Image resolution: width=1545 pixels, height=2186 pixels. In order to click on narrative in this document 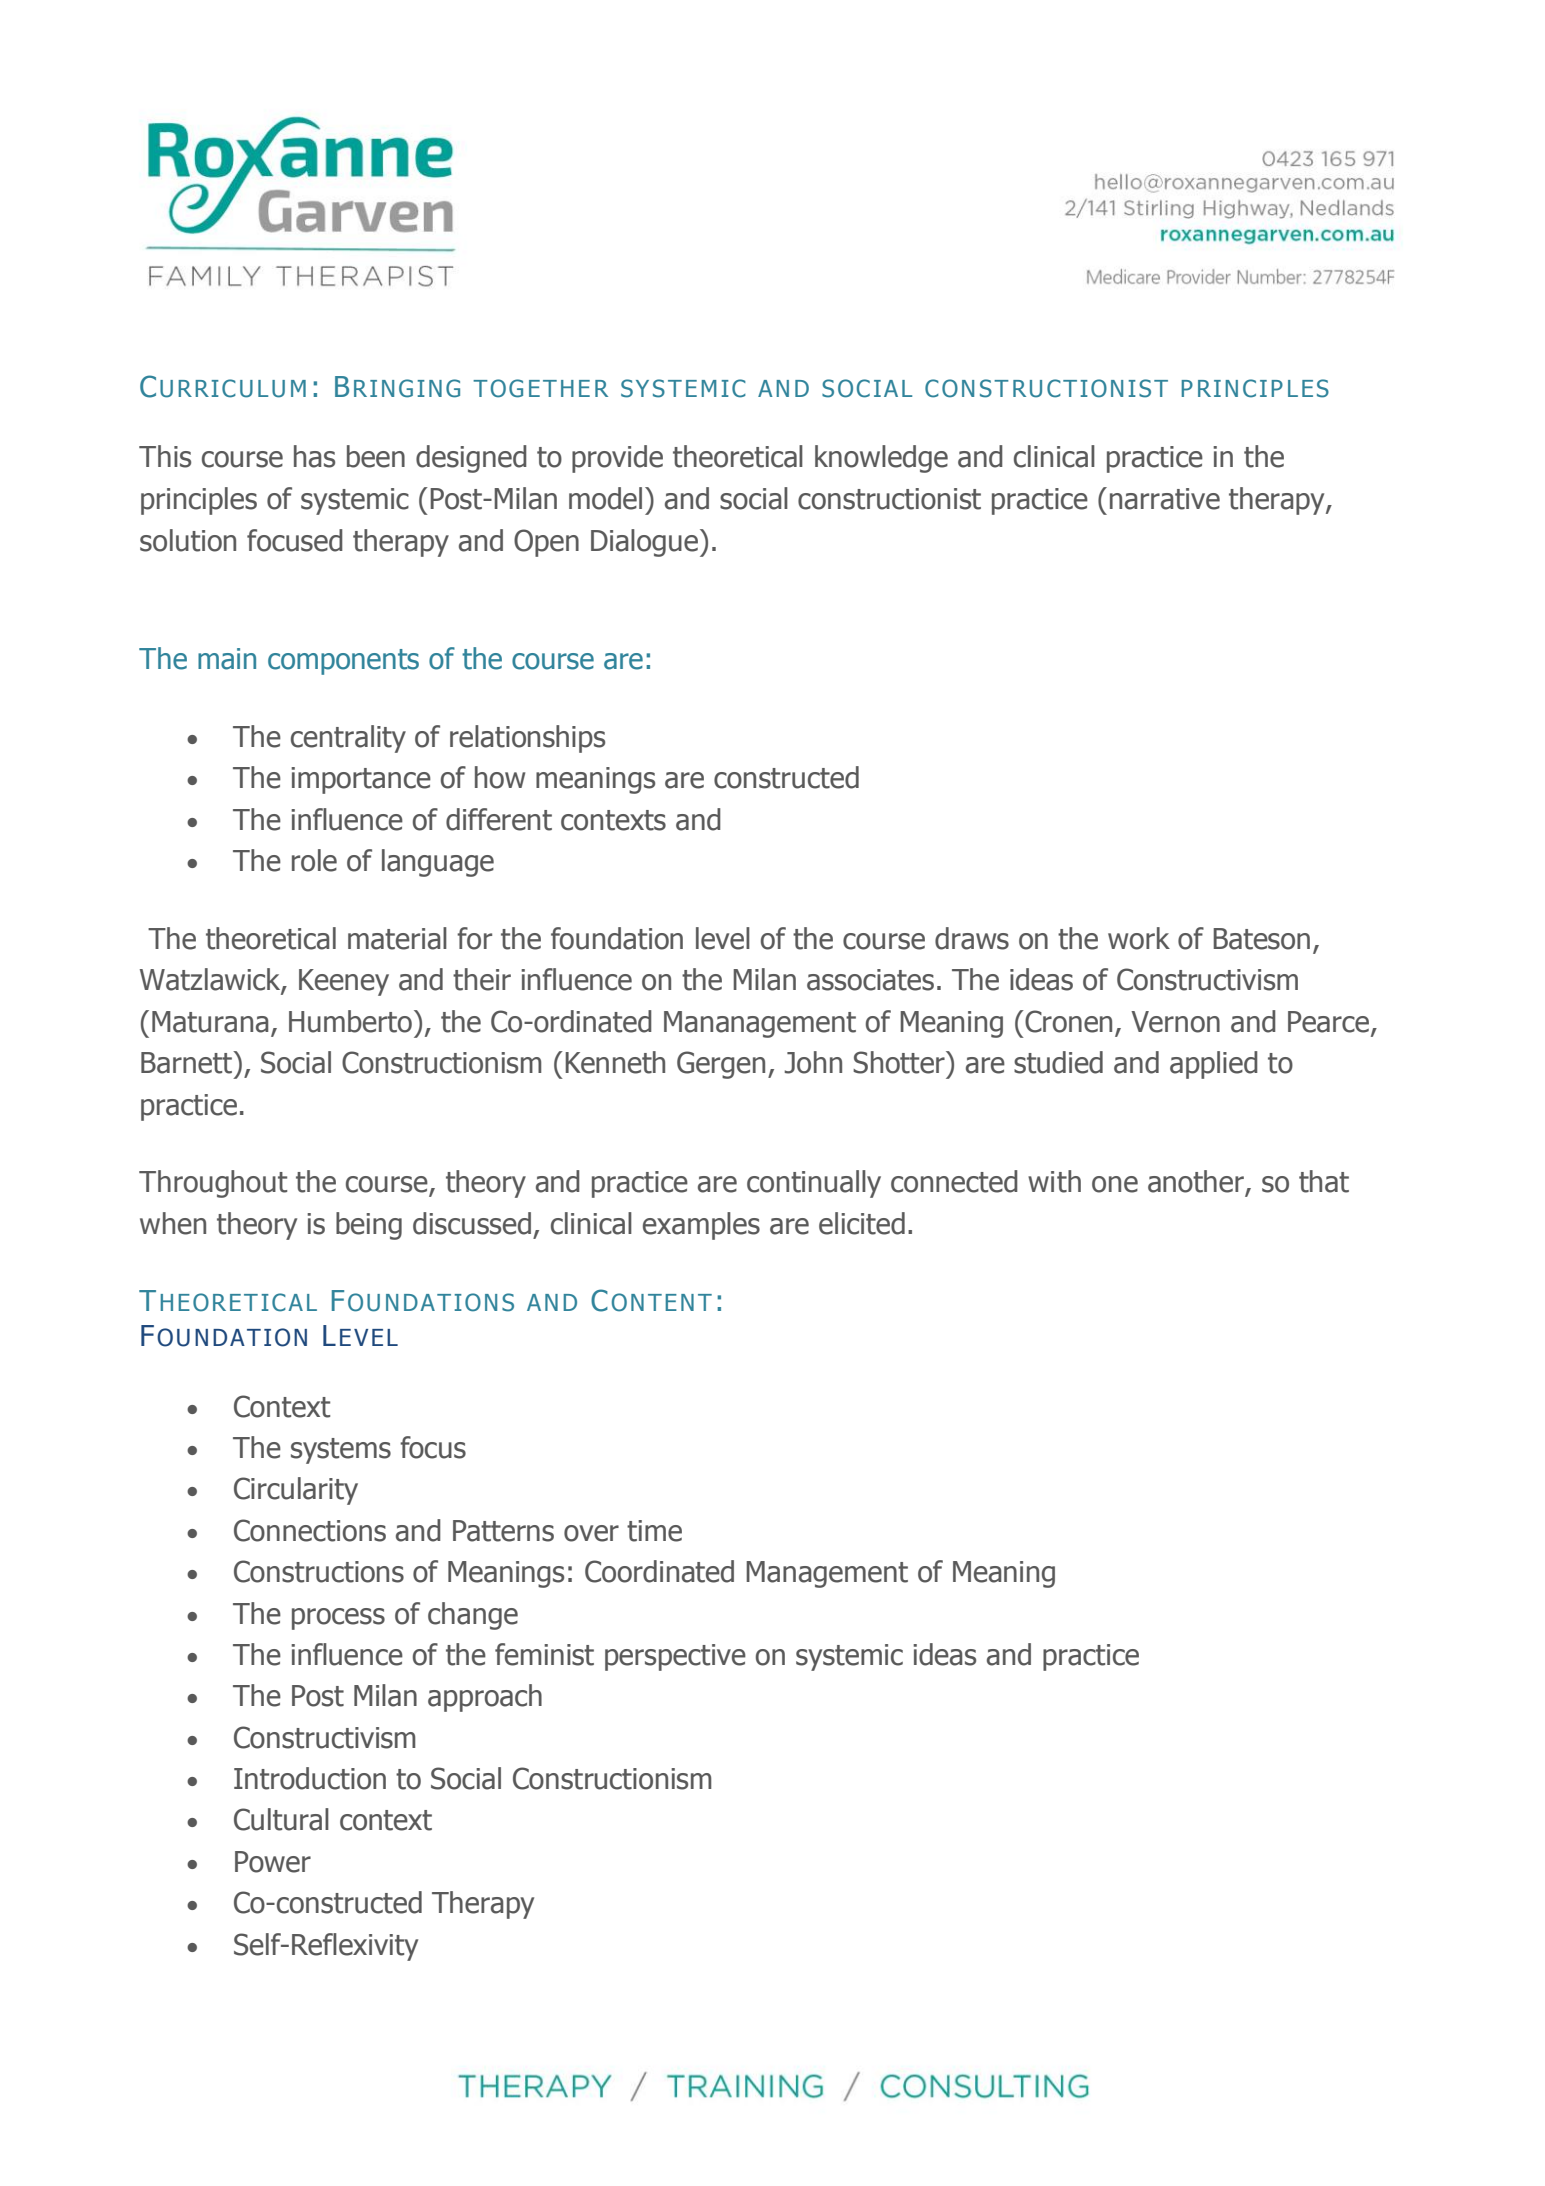, I will do `click(1165, 499)`.
